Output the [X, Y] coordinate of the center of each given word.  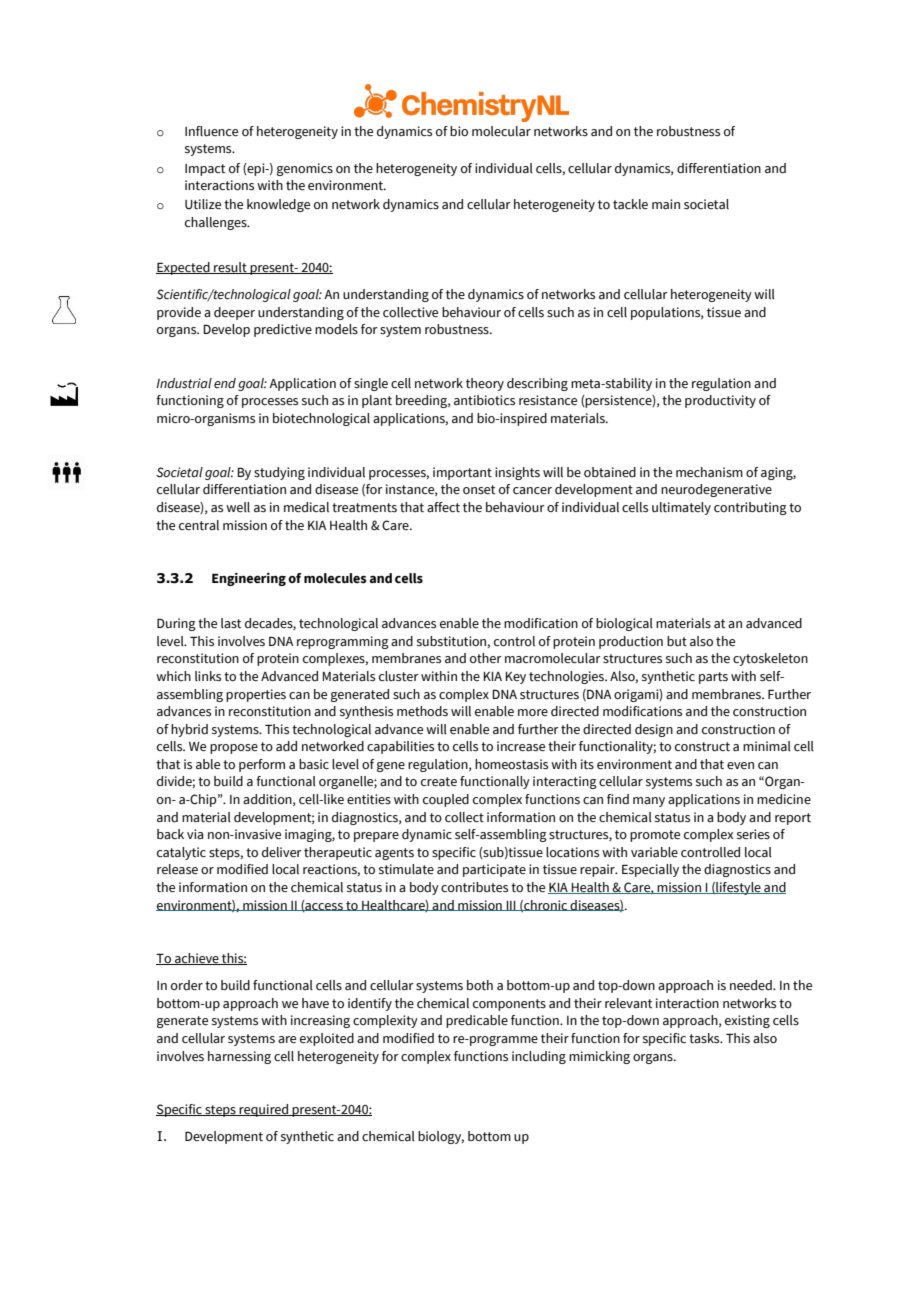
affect [443, 507]
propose [234, 749]
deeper [234, 313]
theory [485, 384]
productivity [720, 401]
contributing [750, 508]
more [533, 712]
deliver [282, 852]
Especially [650, 870]
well [238, 507]
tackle [630, 204]
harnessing [239, 1057]
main [666, 204]
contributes [474, 887]
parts [713, 678]
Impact [205, 170]
